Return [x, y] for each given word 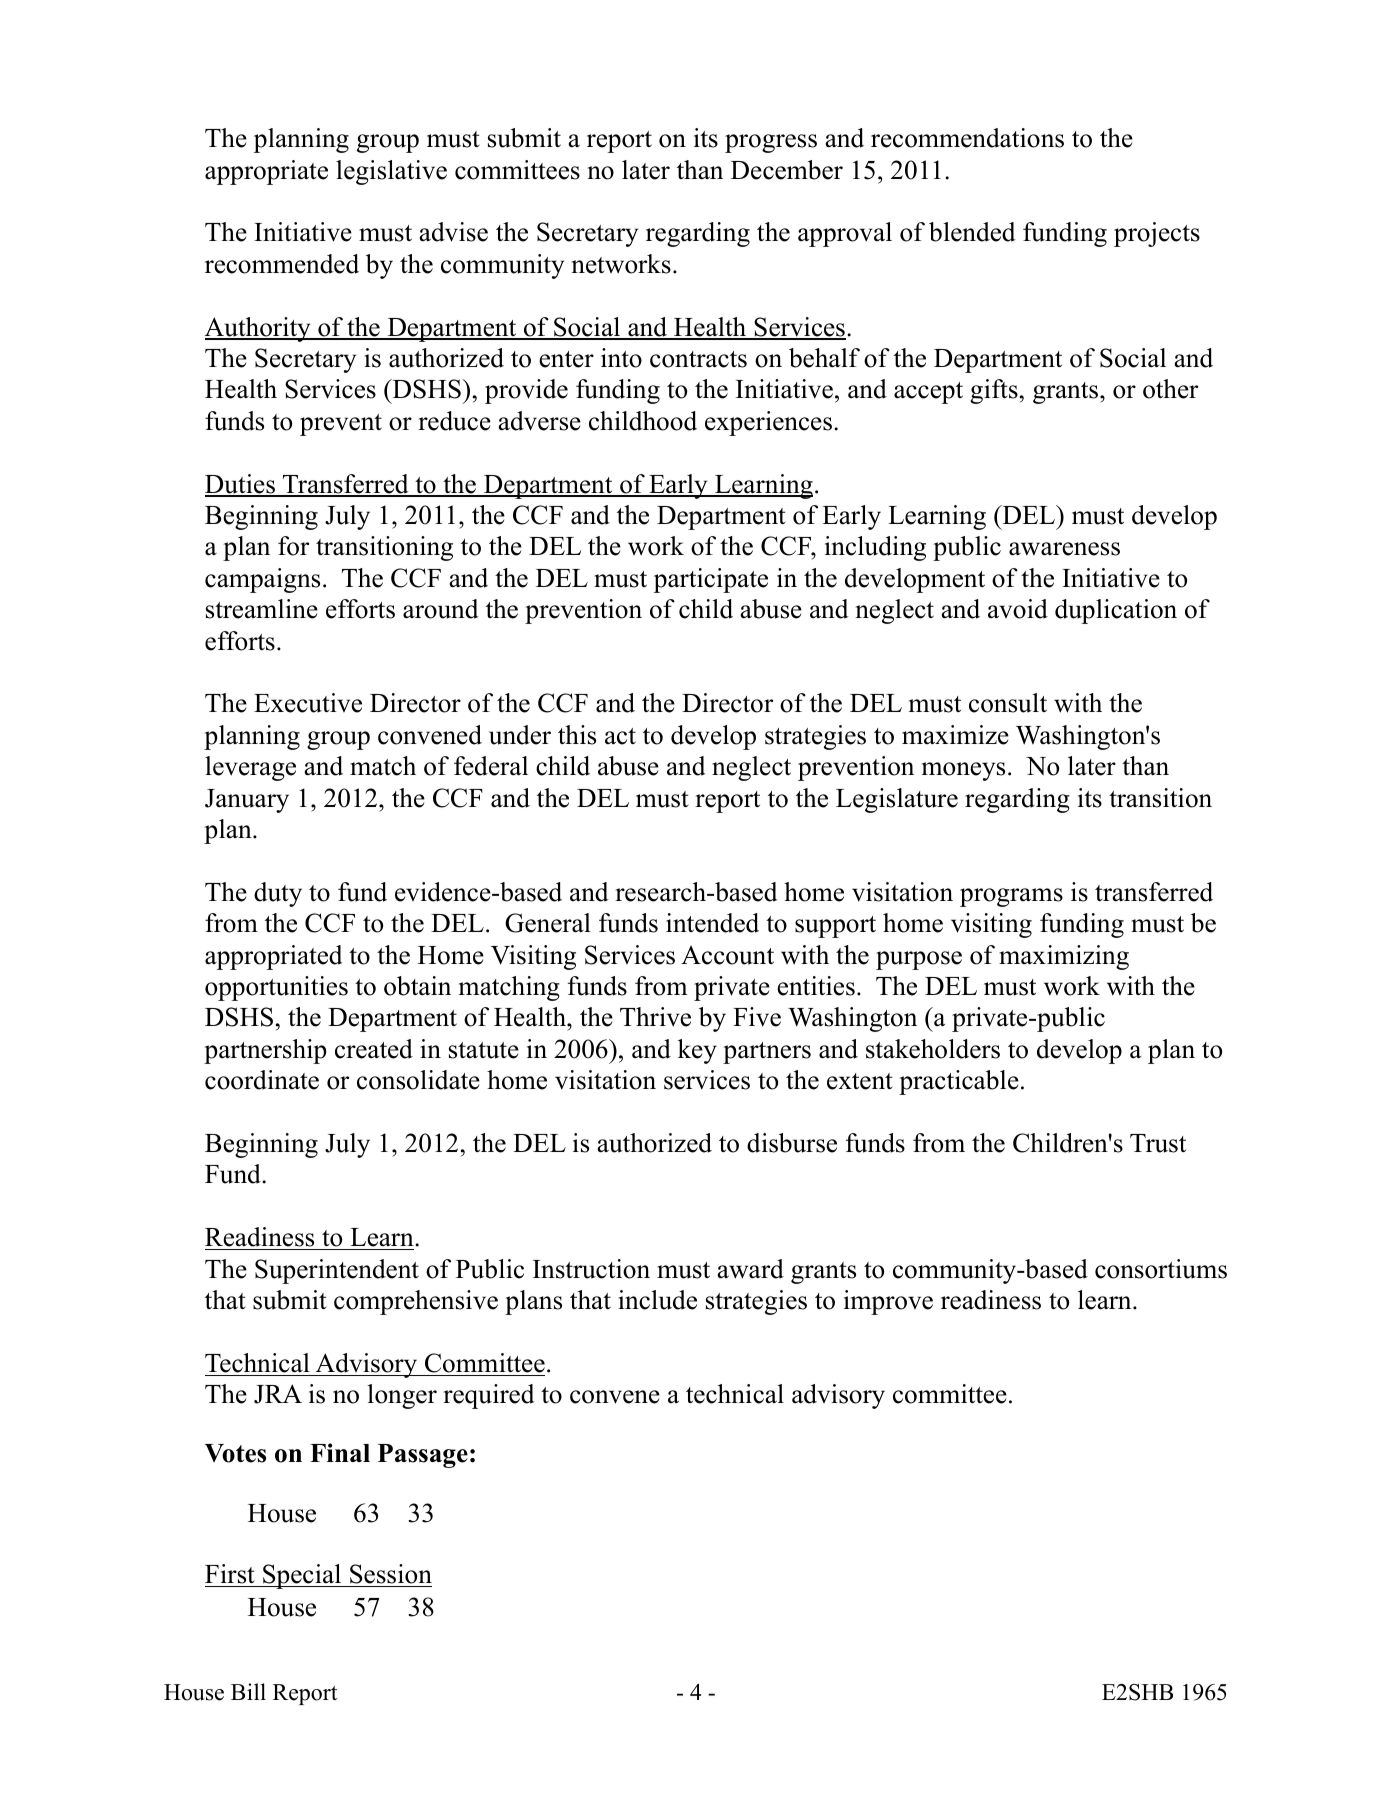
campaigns [262, 580]
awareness [1064, 549]
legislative [391, 172]
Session [391, 1574]
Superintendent [337, 1271]
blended [972, 232]
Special [302, 1576]
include [657, 1300]
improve [888, 1302]
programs [1011, 897]
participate [711, 580]
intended [712, 923]
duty [278, 894]
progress [771, 143]
